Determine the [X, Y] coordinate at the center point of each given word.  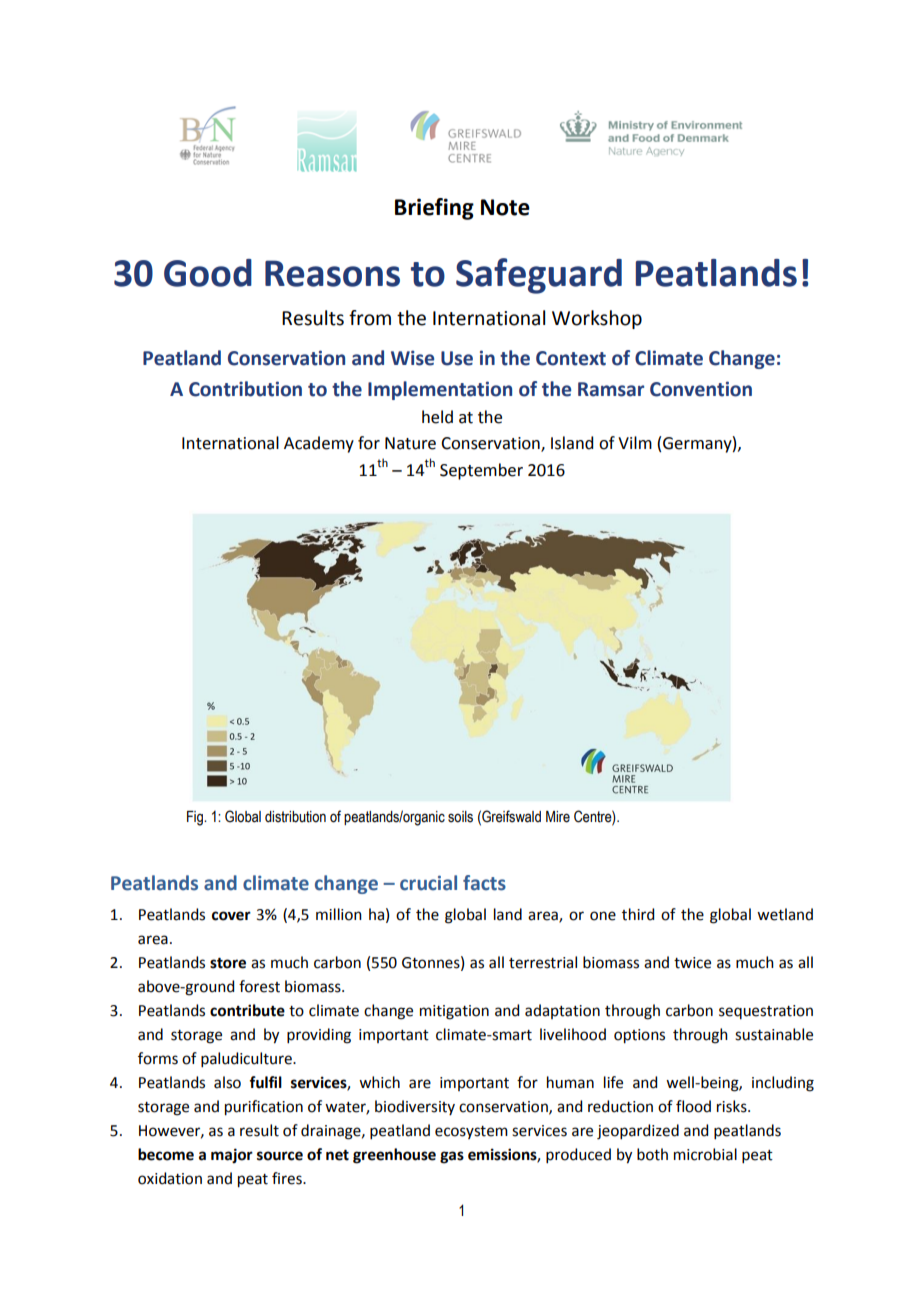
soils [460, 817]
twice [692, 963]
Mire [558, 817]
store [228, 963]
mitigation [454, 1012]
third [638, 914]
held [437, 417]
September [481, 471]
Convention [701, 389]
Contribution [245, 389]
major [232, 1156]
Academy [319, 444]
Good [208, 273]
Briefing [434, 209]
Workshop [597, 319]
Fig [196, 818]
